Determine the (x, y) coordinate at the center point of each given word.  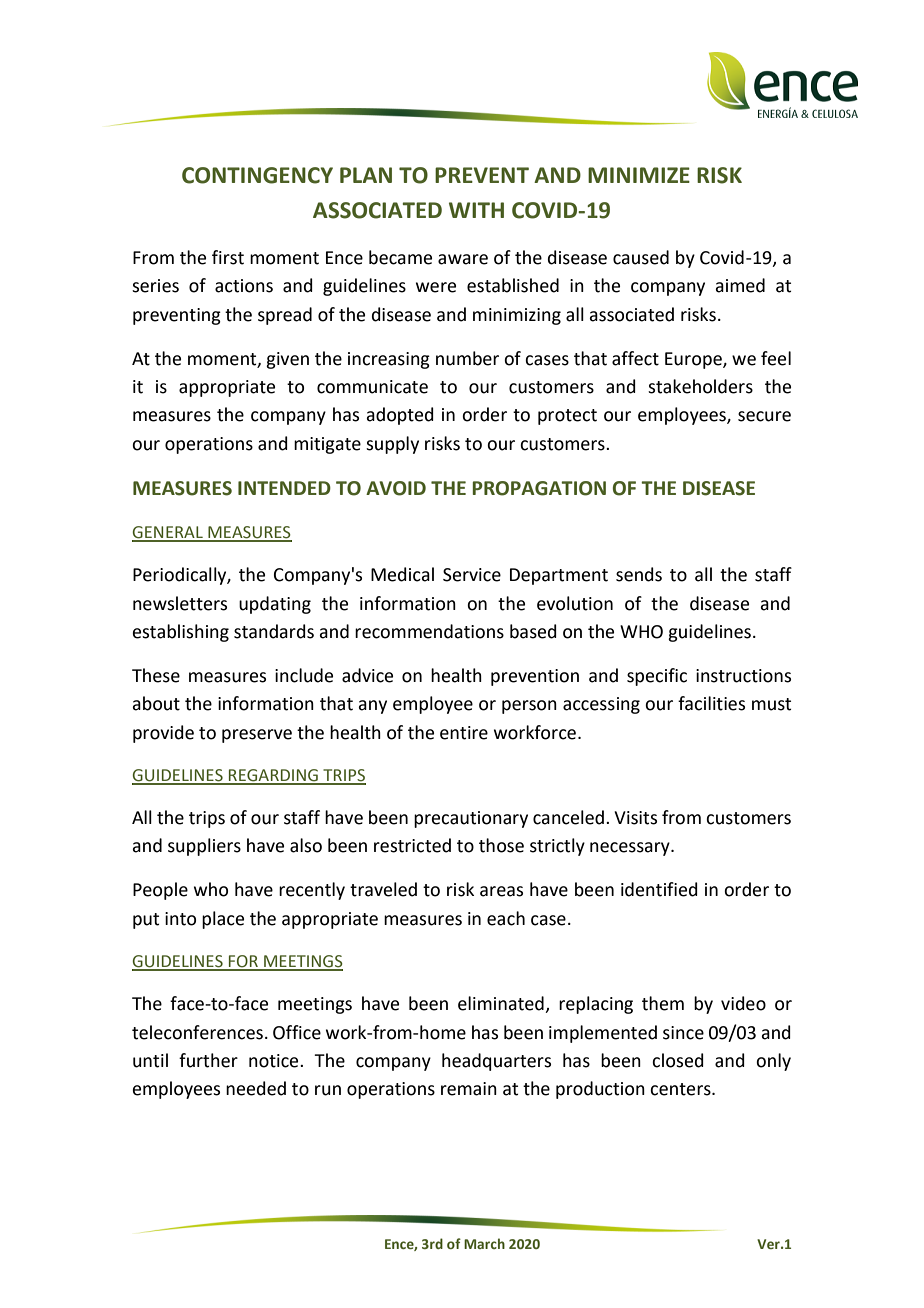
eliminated (502, 1004)
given (287, 360)
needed (256, 1088)
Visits (635, 818)
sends (639, 574)
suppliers (204, 847)
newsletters (180, 603)
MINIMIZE (639, 175)
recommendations (429, 631)
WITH (476, 210)
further (208, 1060)
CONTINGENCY (257, 175)
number (467, 358)
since (683, 1033)
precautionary (471, 819)
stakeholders (700, 386)
